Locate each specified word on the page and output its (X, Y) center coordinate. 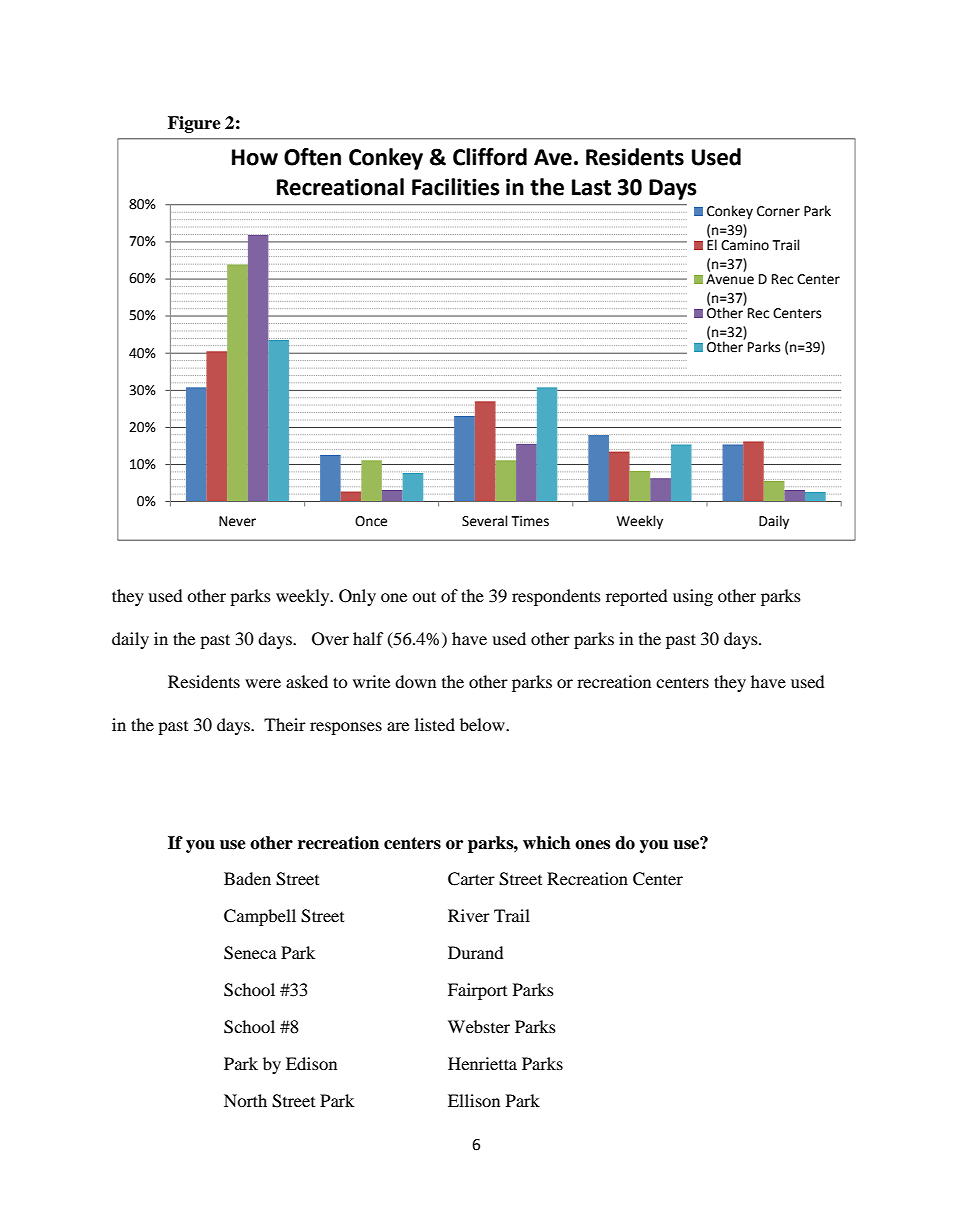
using (693, 597)
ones (592, 845)
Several (485, 521)
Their (285, 724)
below (483, 724)
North (245, 1100)
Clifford (490, 157)
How (255, 157)
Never (237, 521)
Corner (778, 211)
